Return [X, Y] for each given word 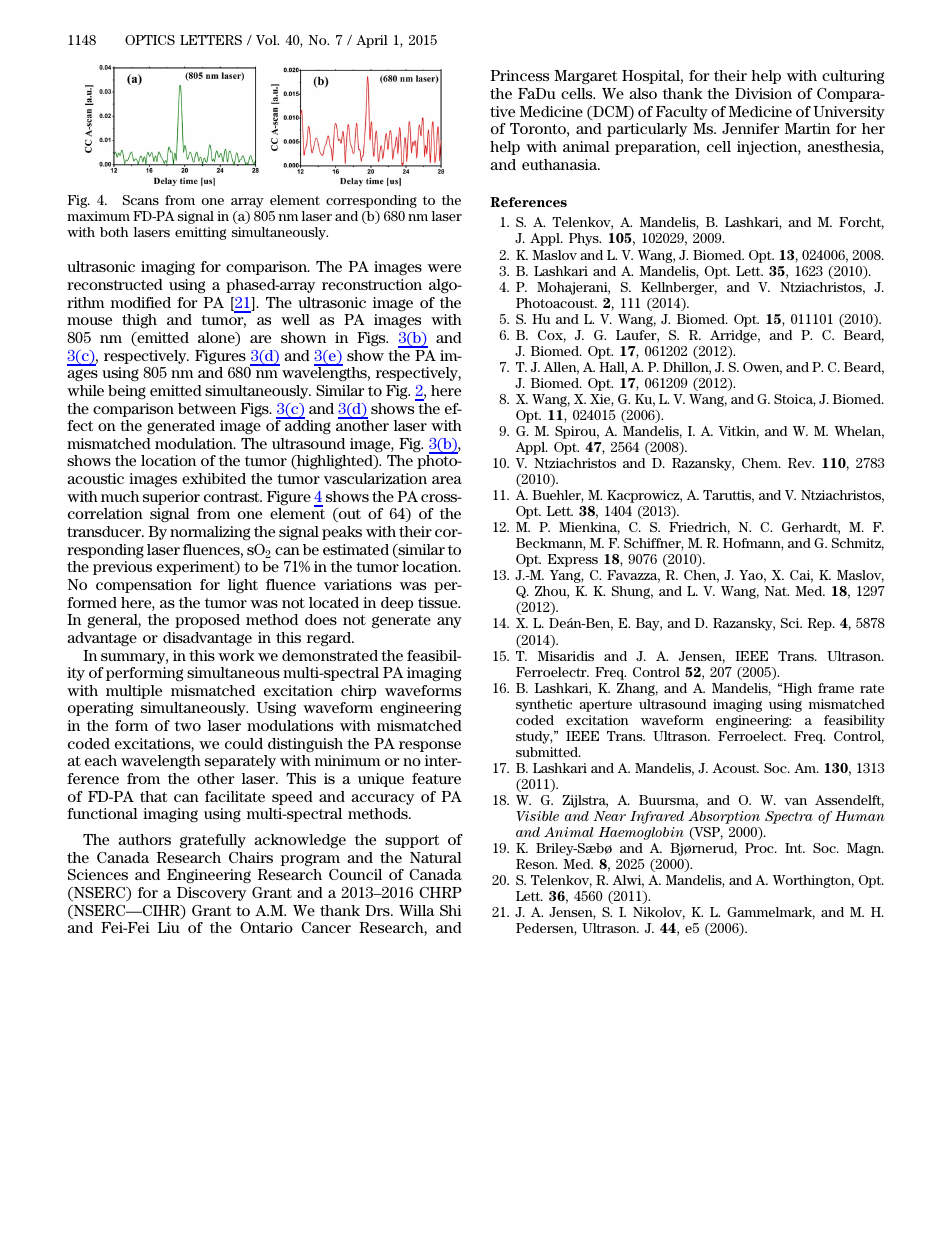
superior [171, 498]
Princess [519, 75]
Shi [451, 910]
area [447, 480]
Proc [760, 848]
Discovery [211, 894]
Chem [761, 463]
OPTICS [150, 40]
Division [763, 93]
